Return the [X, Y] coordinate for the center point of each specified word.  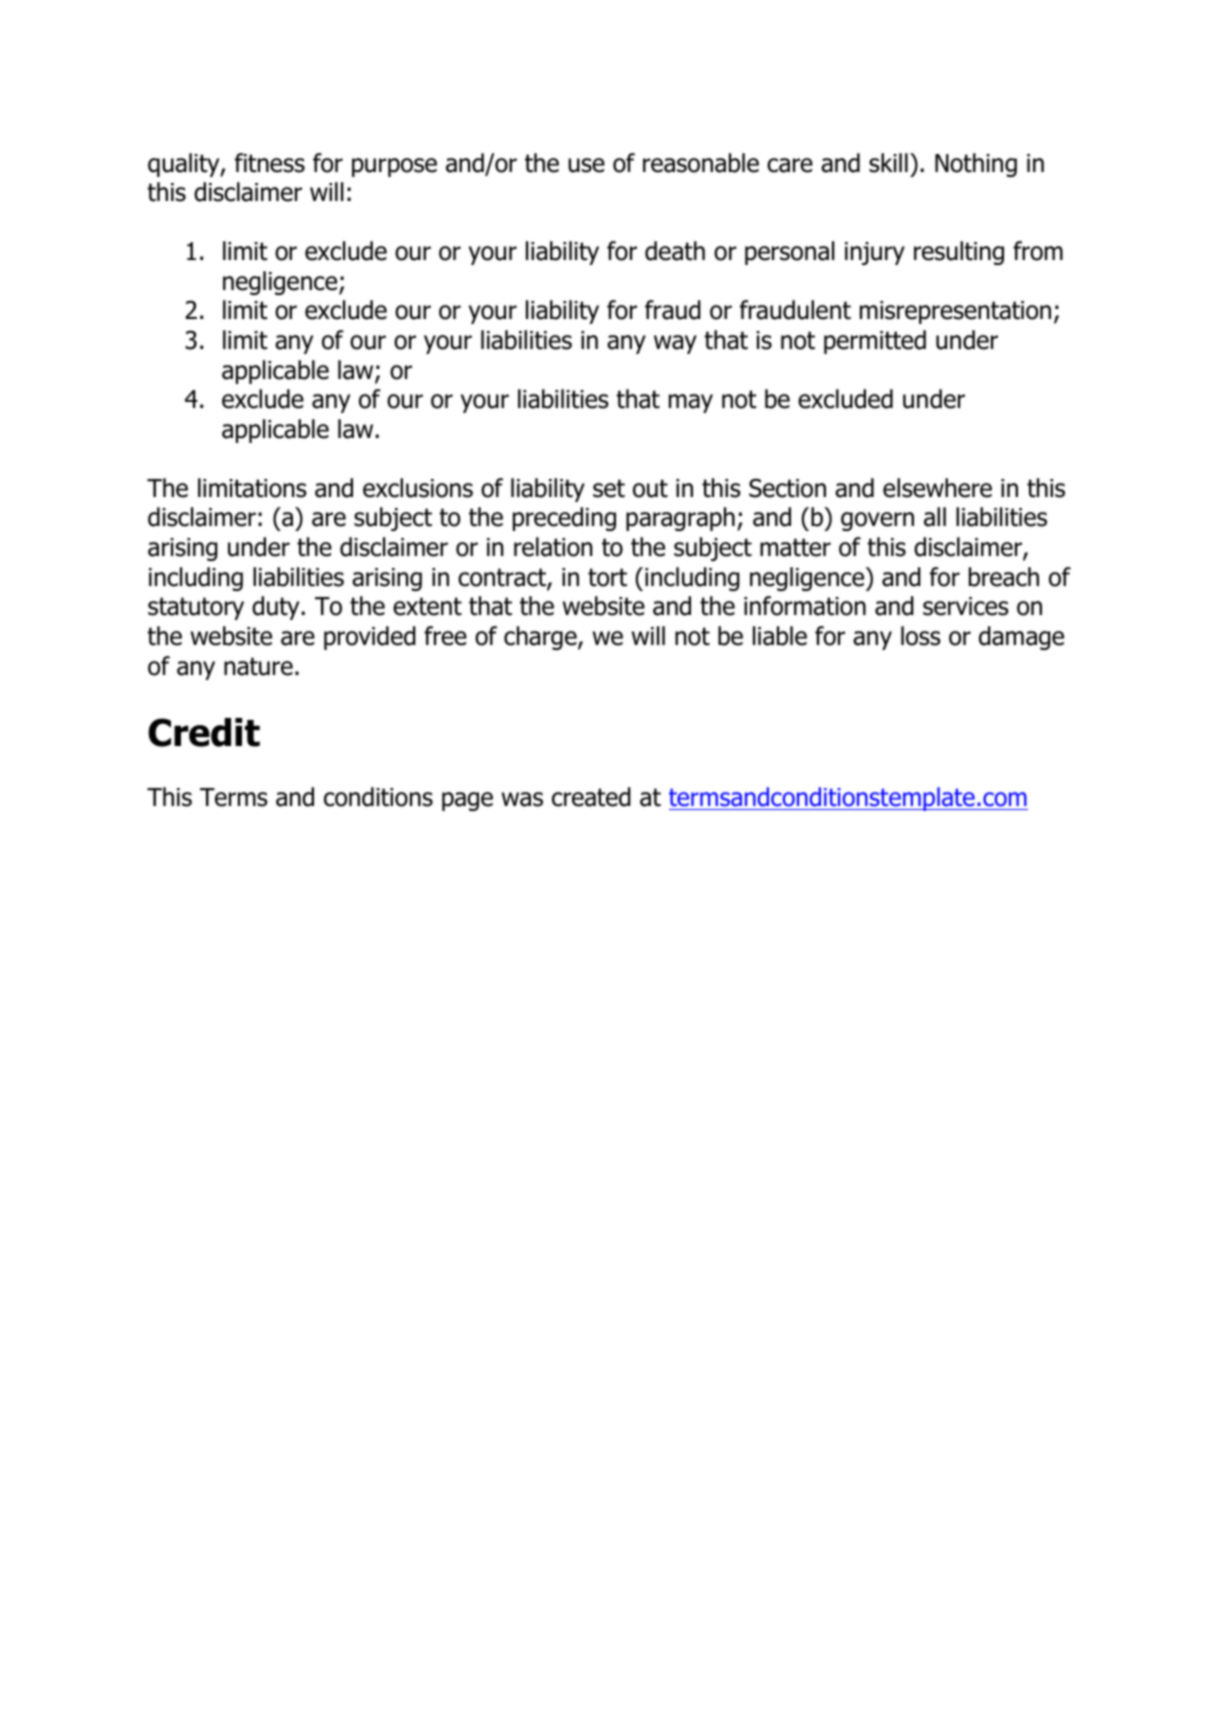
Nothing [976, 165]
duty [277, 608]
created [591, 797]
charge [541, 638]
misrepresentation [955, 312]
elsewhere [937, 488]
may [691, 403]
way [675, 344]
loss [921, 636]
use [586, 165]
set [609, 488]
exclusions [418, 488]
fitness [270, 163]
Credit [204, 732]
